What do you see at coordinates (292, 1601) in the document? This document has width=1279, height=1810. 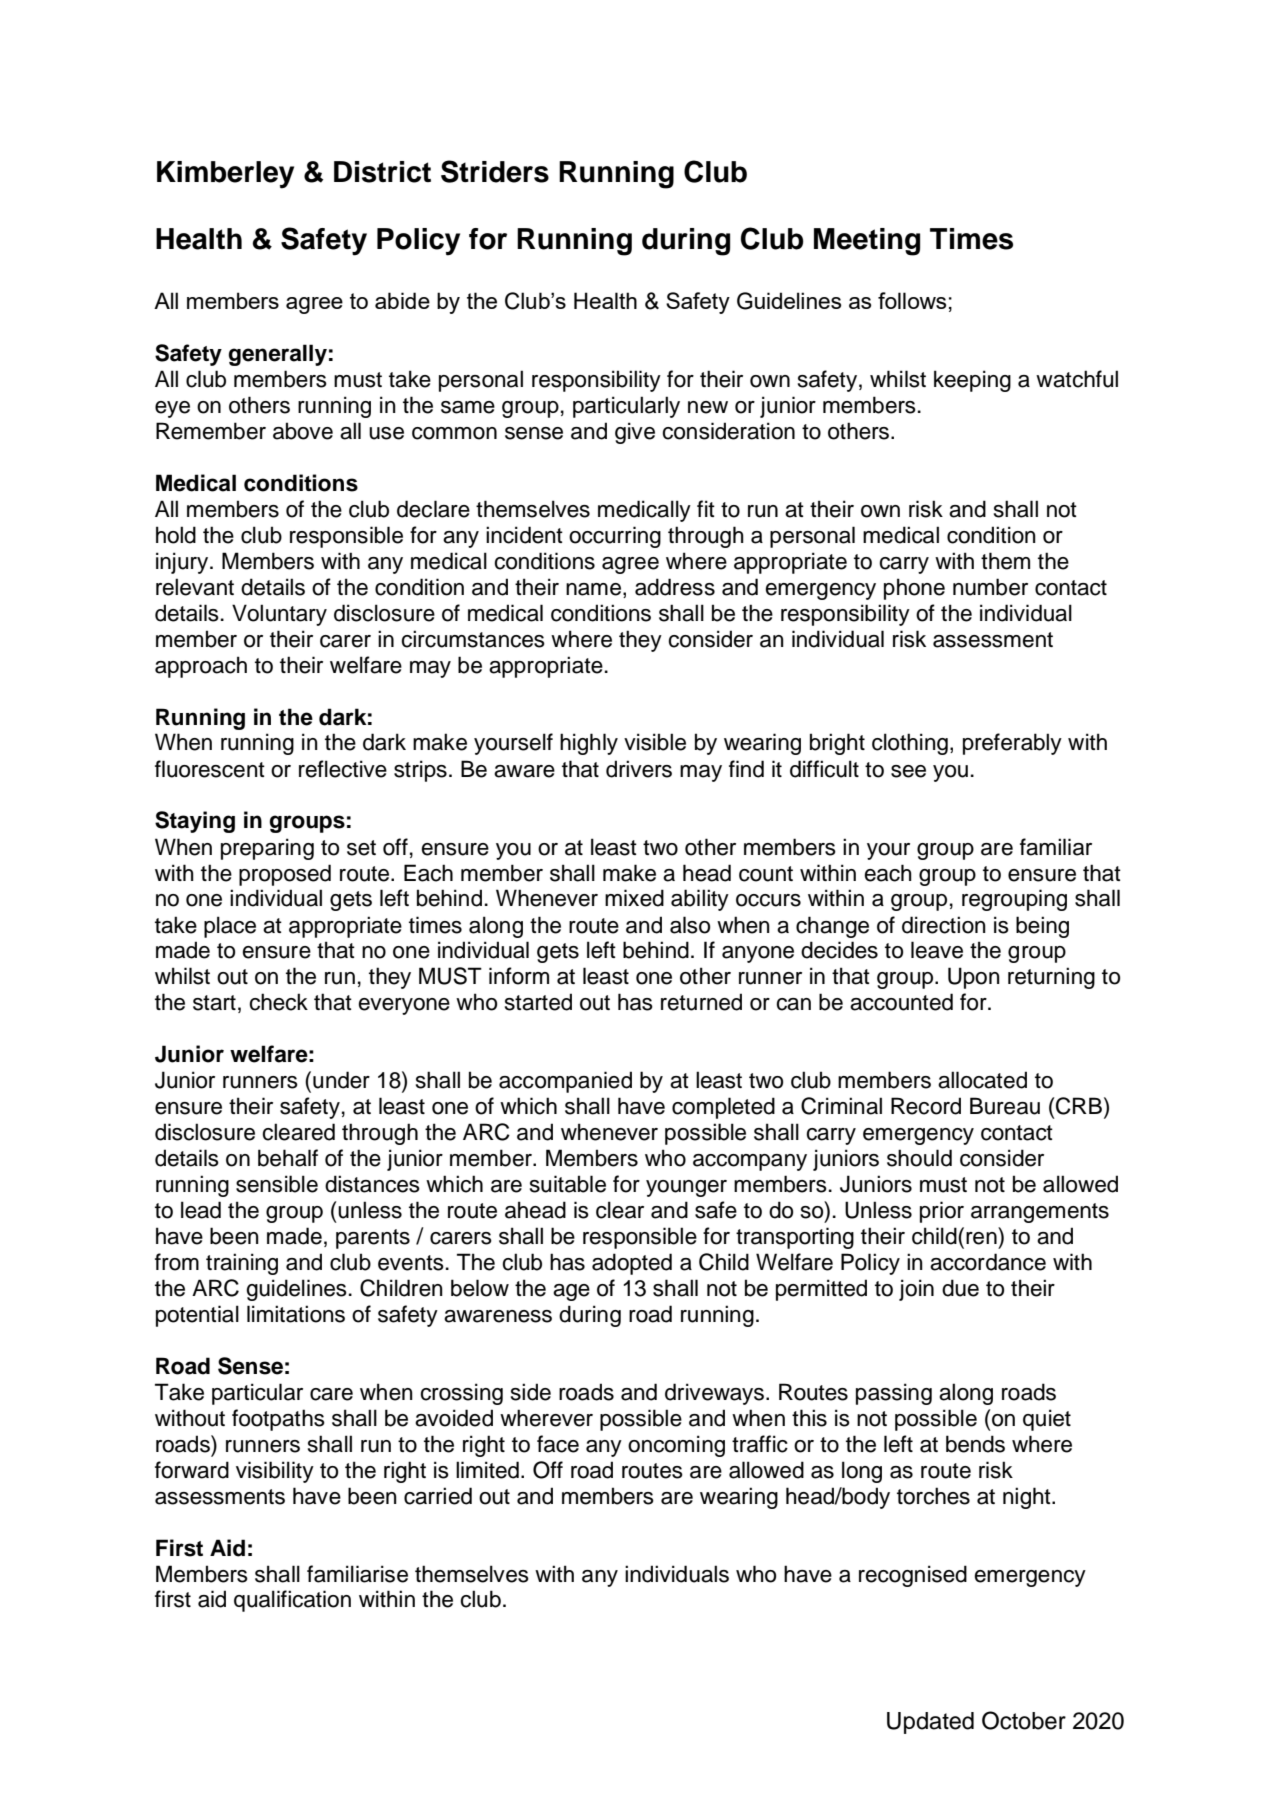 I see `qualification` at bounding box center [292, 1601].
